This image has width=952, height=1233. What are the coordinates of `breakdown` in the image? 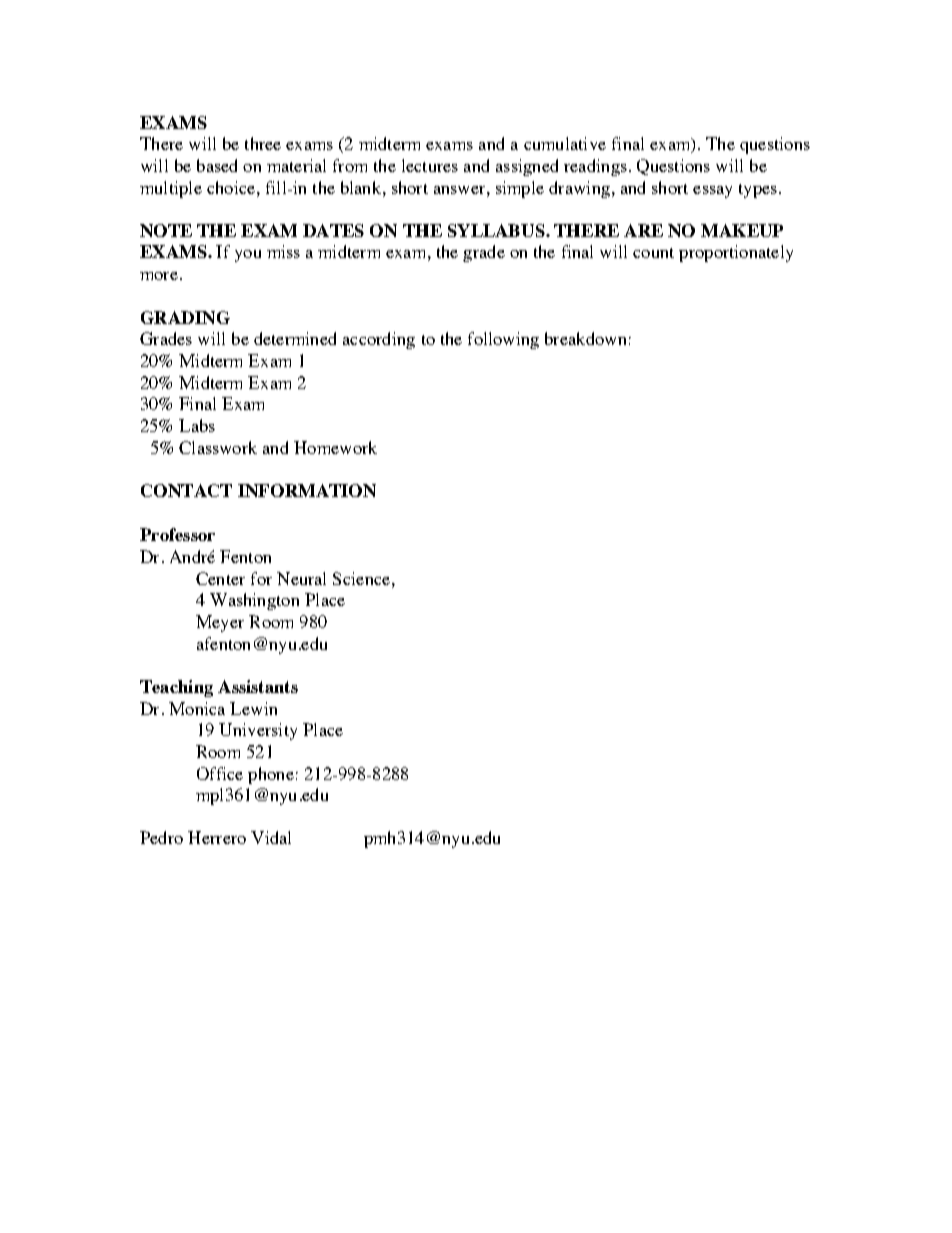 It's located at (585, 338).
